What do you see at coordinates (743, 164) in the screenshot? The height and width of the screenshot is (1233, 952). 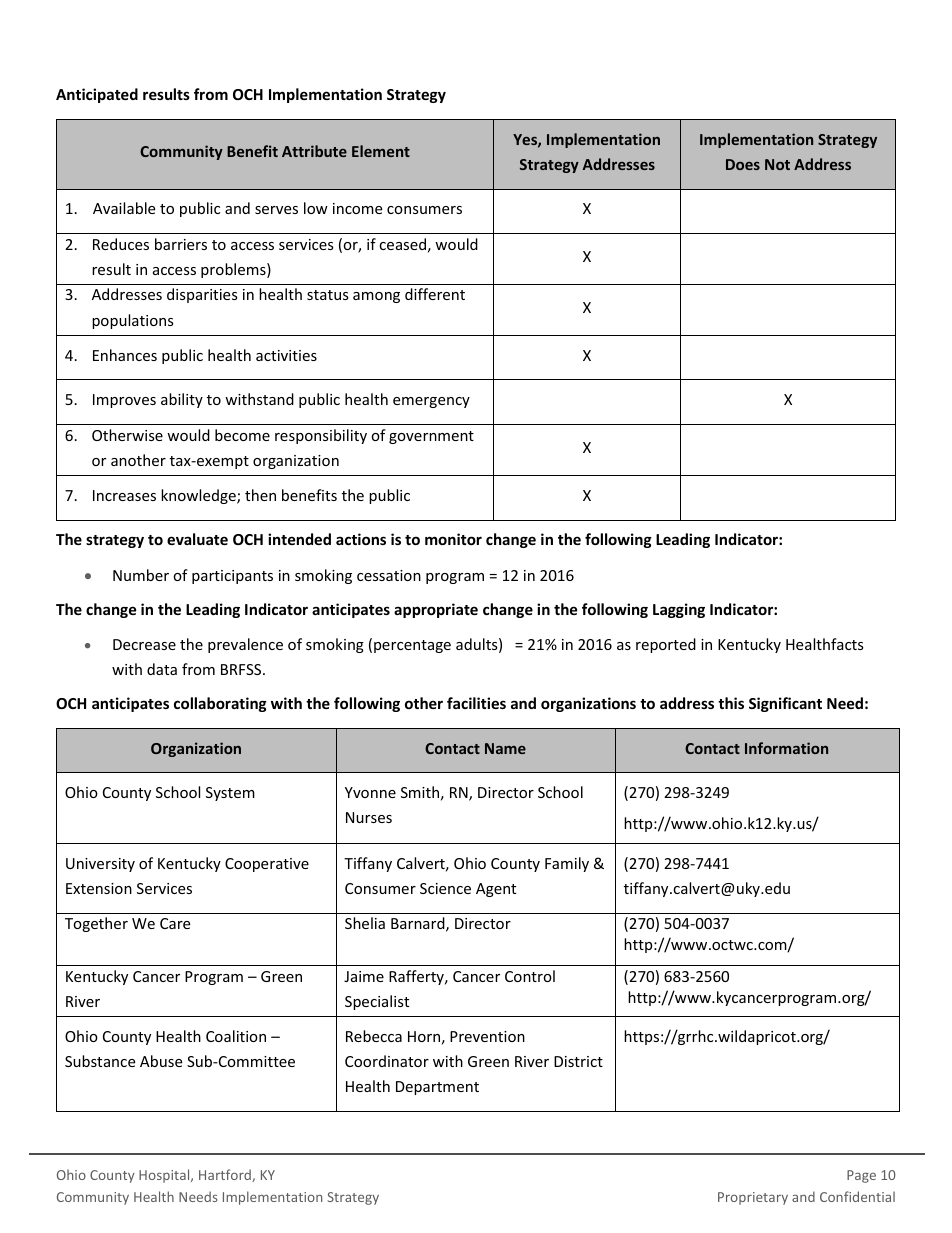 I see `Does` at bounding box center [743, 164].
